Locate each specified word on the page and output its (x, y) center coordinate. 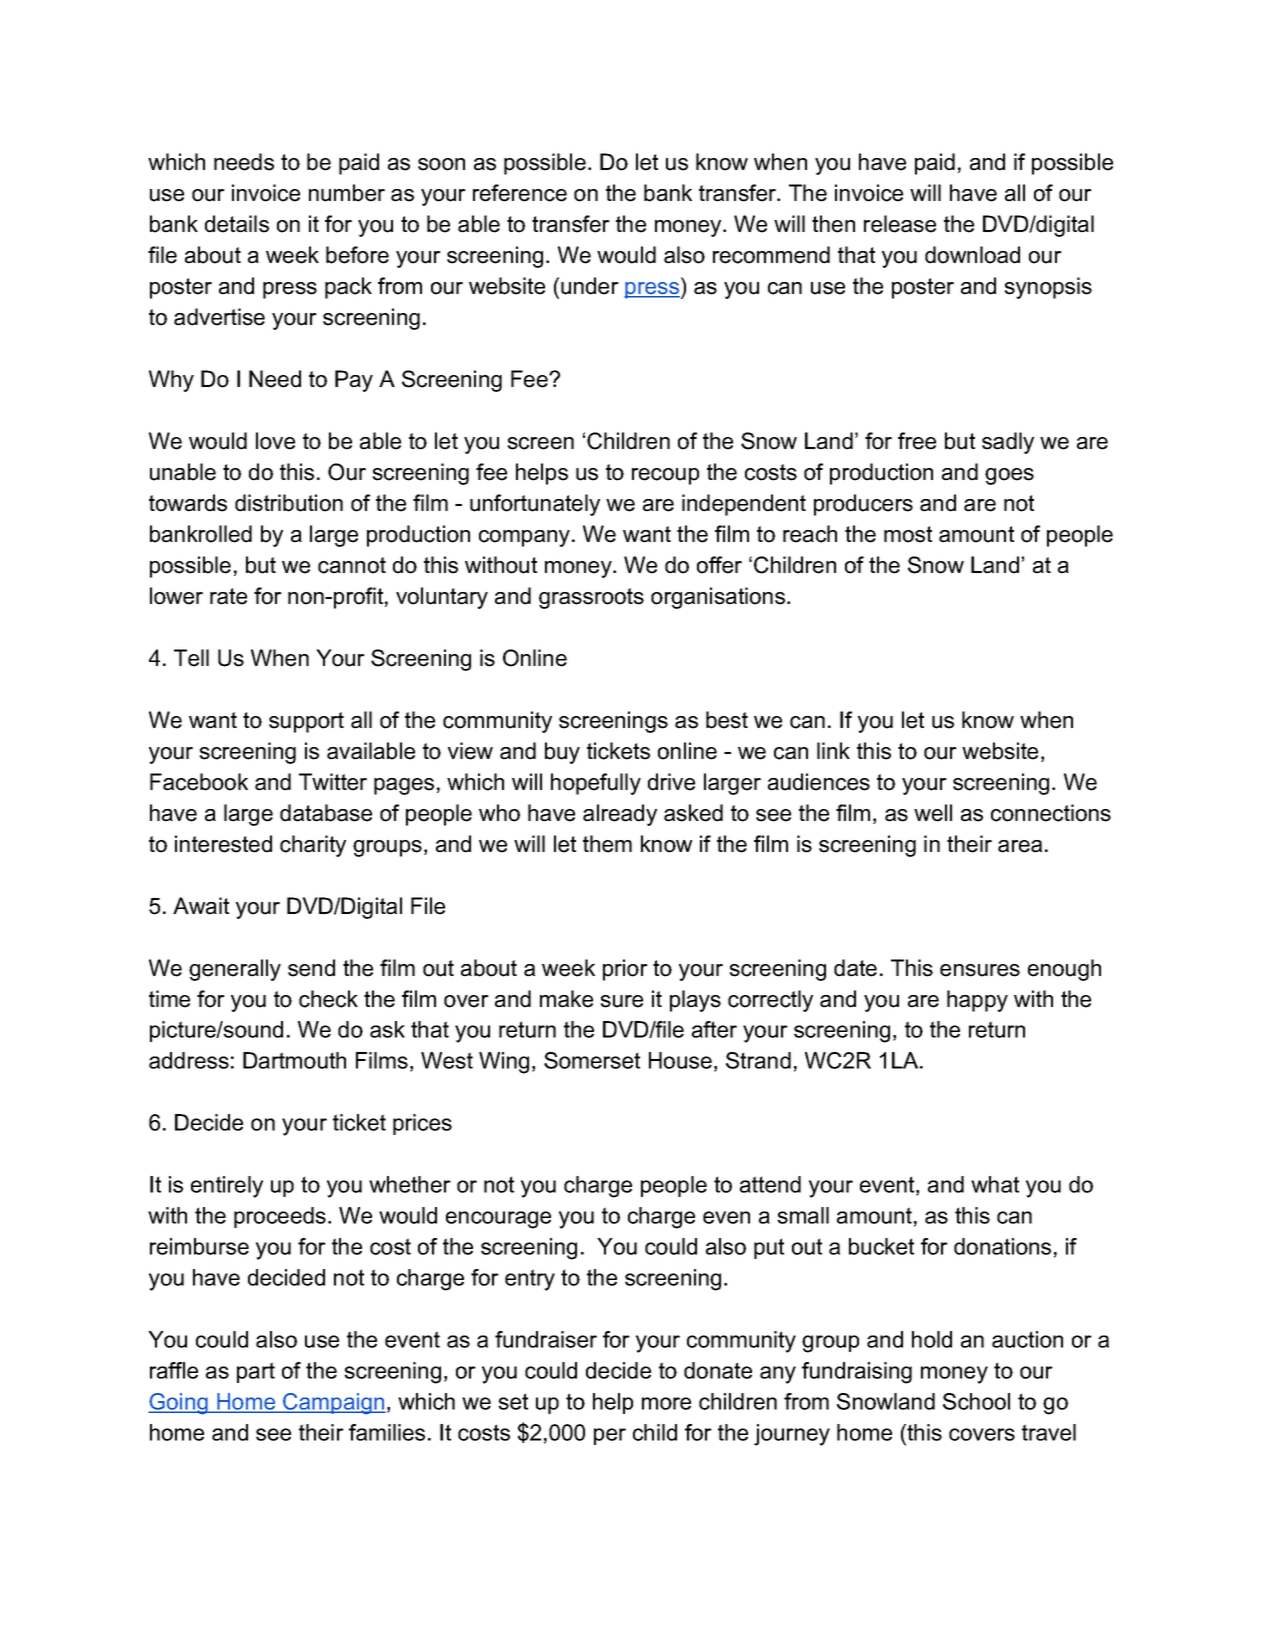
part (256, 1372)
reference (520, 193)
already (620, 815)
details (237, 224)
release (900, 224)
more (666, 1403)
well (933, 813)
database (326, 813)
